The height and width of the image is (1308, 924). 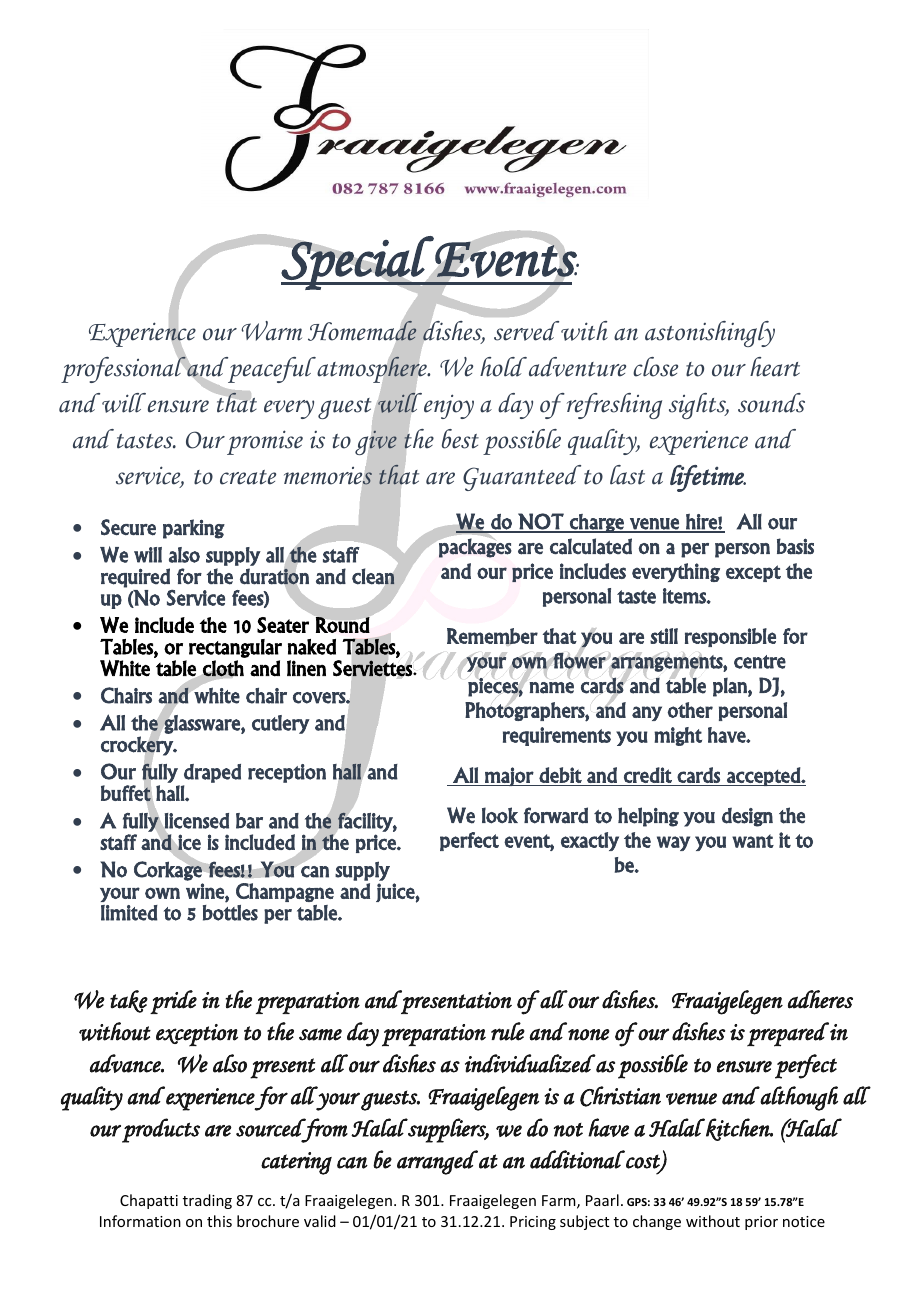 What do you see at coordinates (730, 637) in the image?
I see `responsible` at bounding box center [730, 637].
